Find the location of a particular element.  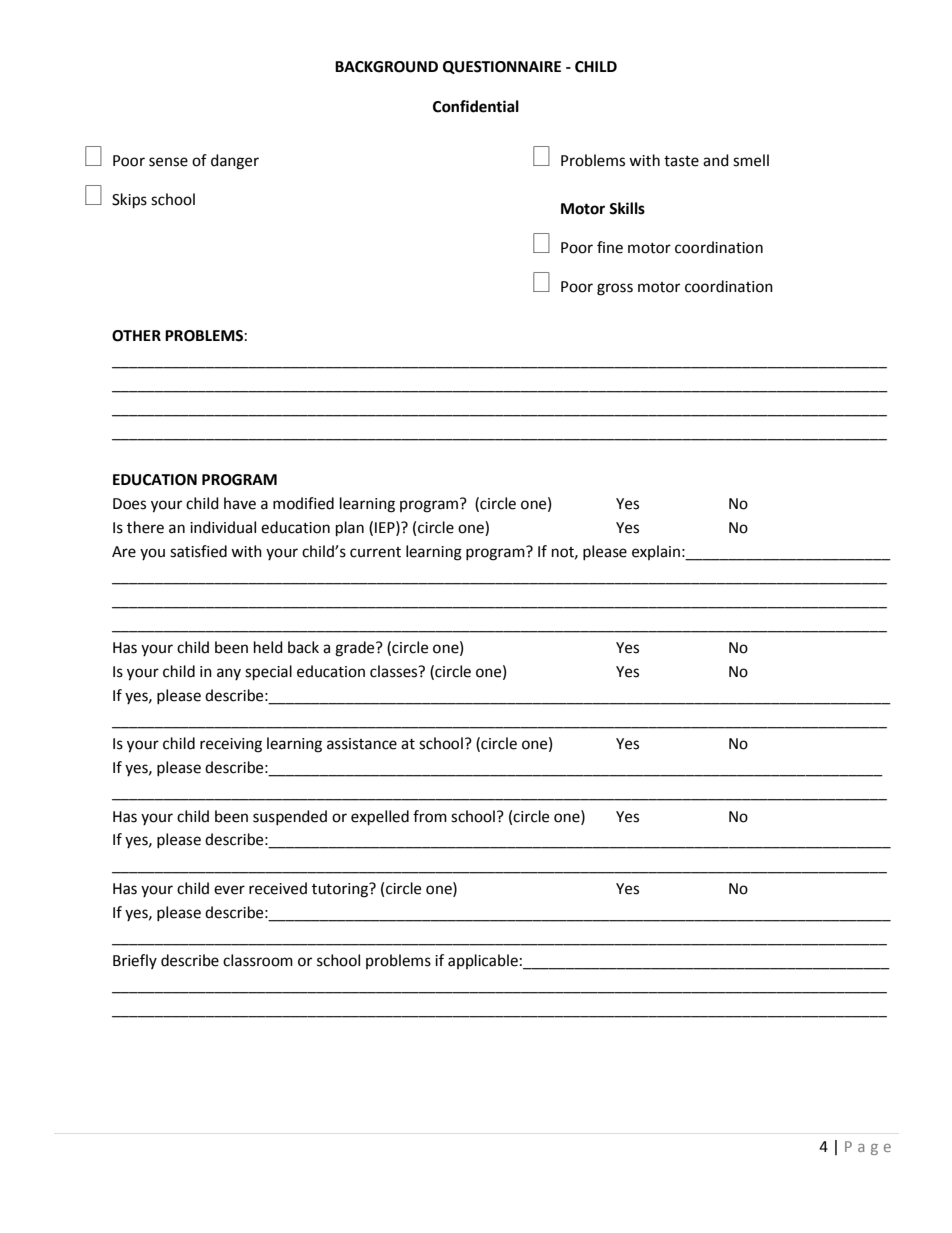

from is located at coordinates (430, 816).
